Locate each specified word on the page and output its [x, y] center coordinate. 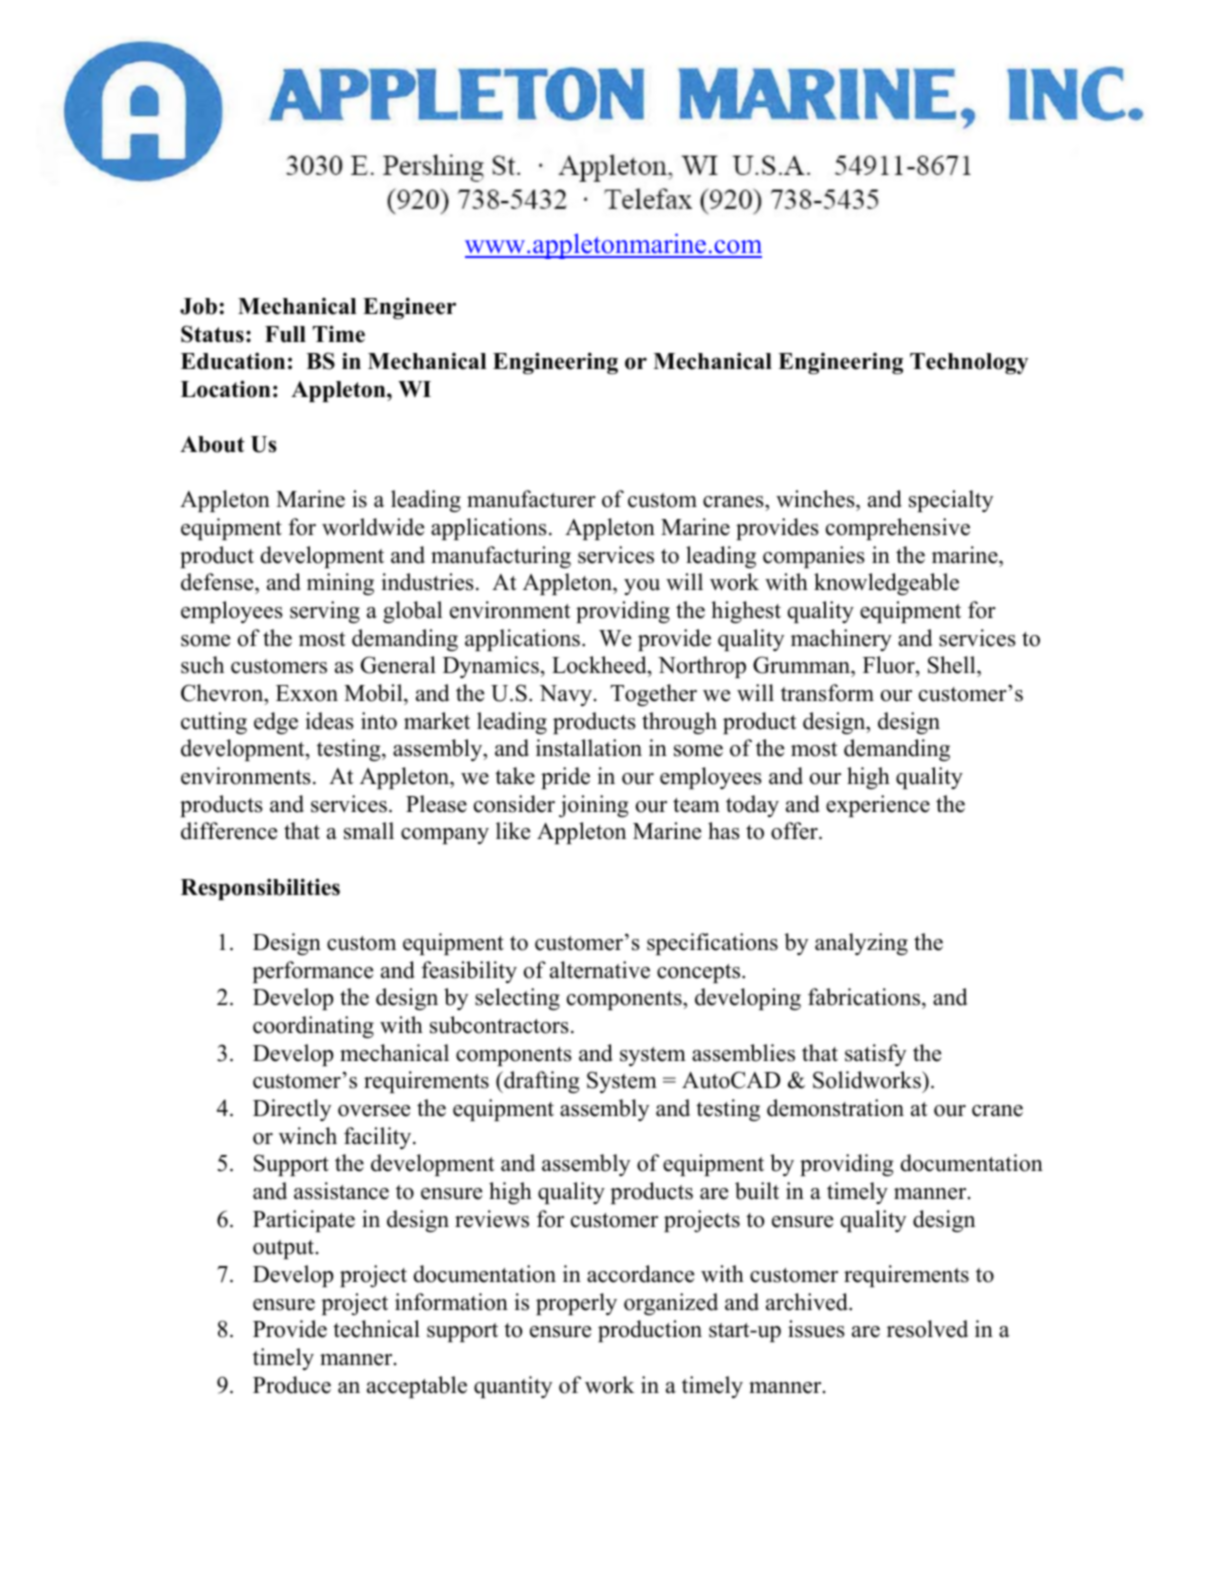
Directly [292, 1110]
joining [594, 806]
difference [229, 831]
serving [325, 612]
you [642, 587]
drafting [541, 1082]
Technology [969, 363]
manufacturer [531, 499]
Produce [292, 1385]
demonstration [835, 1108]
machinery [841, 640]
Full [285, 334]
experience [878, 806]
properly [576, 1304]
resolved [927, 1329]
